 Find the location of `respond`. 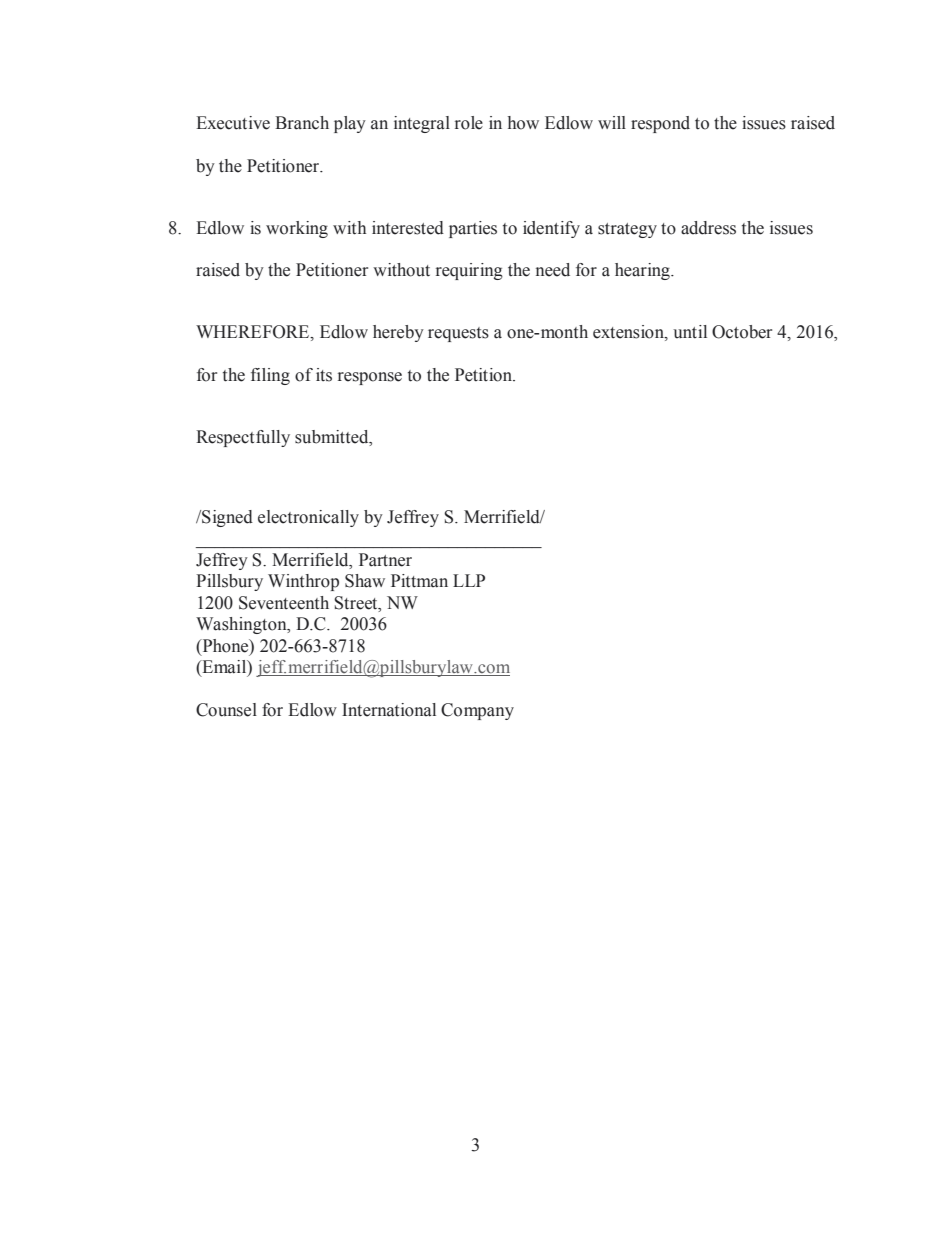

respond is located at coordinates (660, 124).
